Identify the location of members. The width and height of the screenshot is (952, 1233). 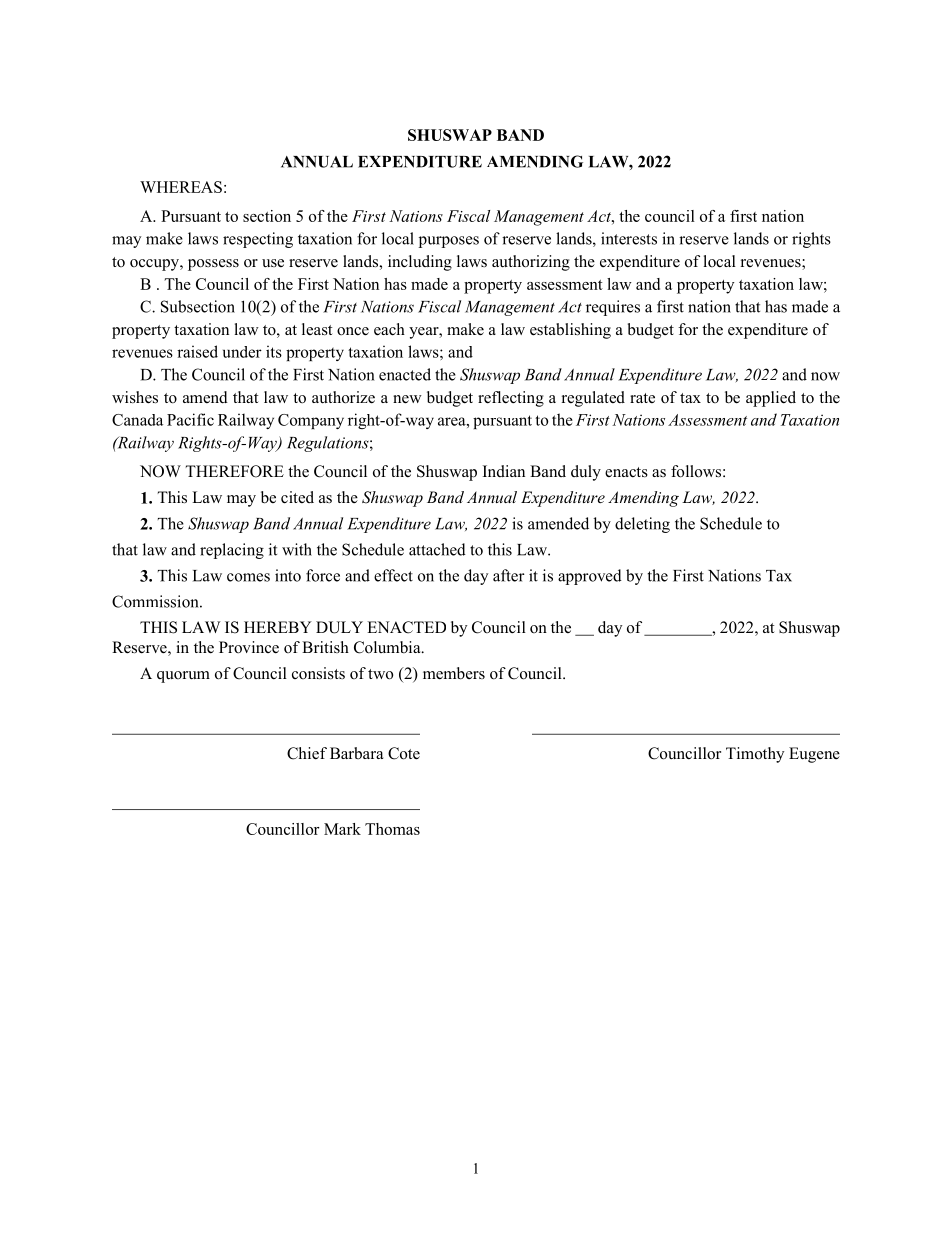
(454, 673).
